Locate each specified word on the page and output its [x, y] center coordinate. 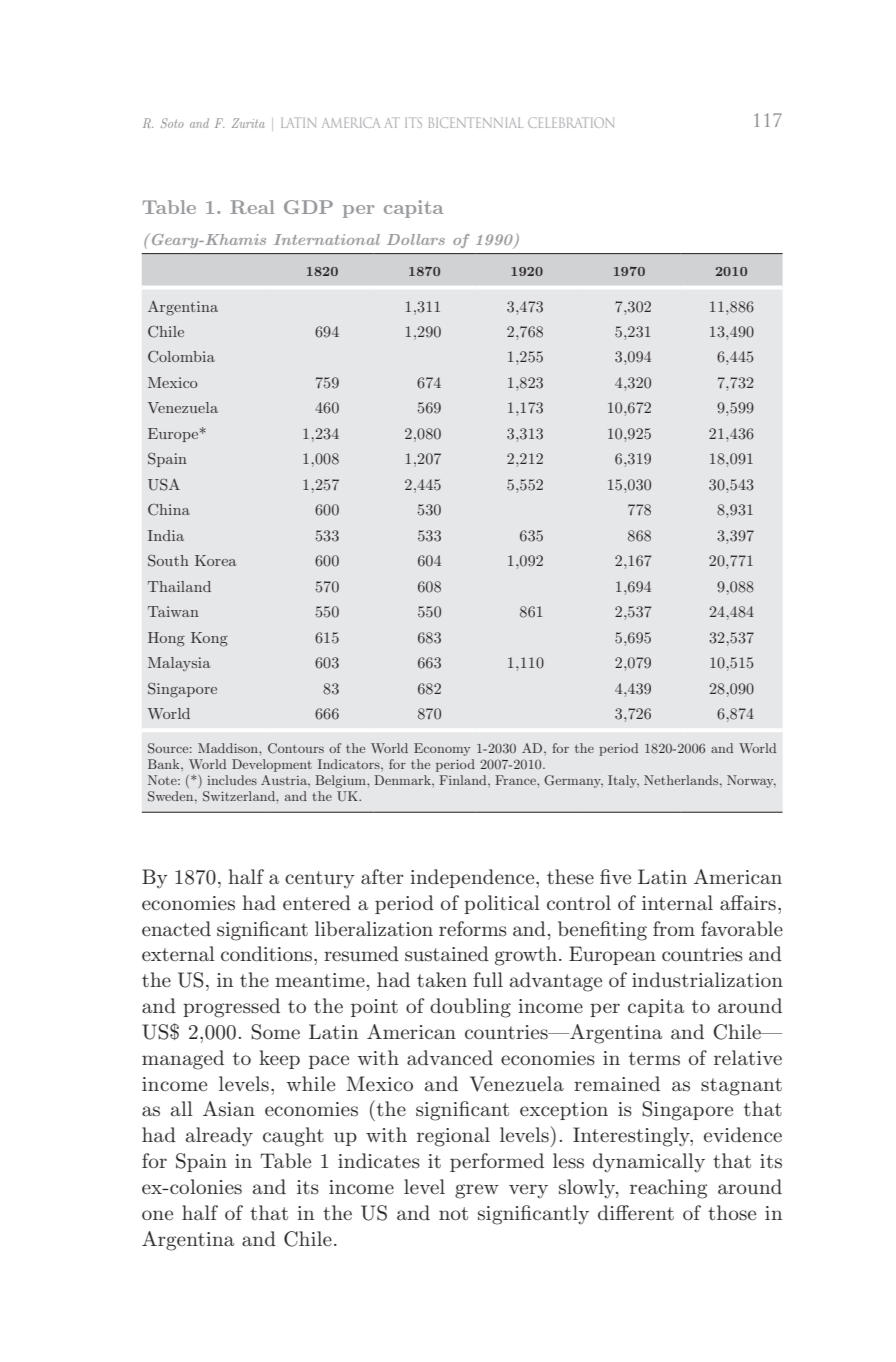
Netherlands [682, 780]
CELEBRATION [571, 122]
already [219, 1137]
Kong [209, 639]
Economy [442, 749]
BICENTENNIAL [476, 122]
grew [477, 1191]
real [252, 207]
